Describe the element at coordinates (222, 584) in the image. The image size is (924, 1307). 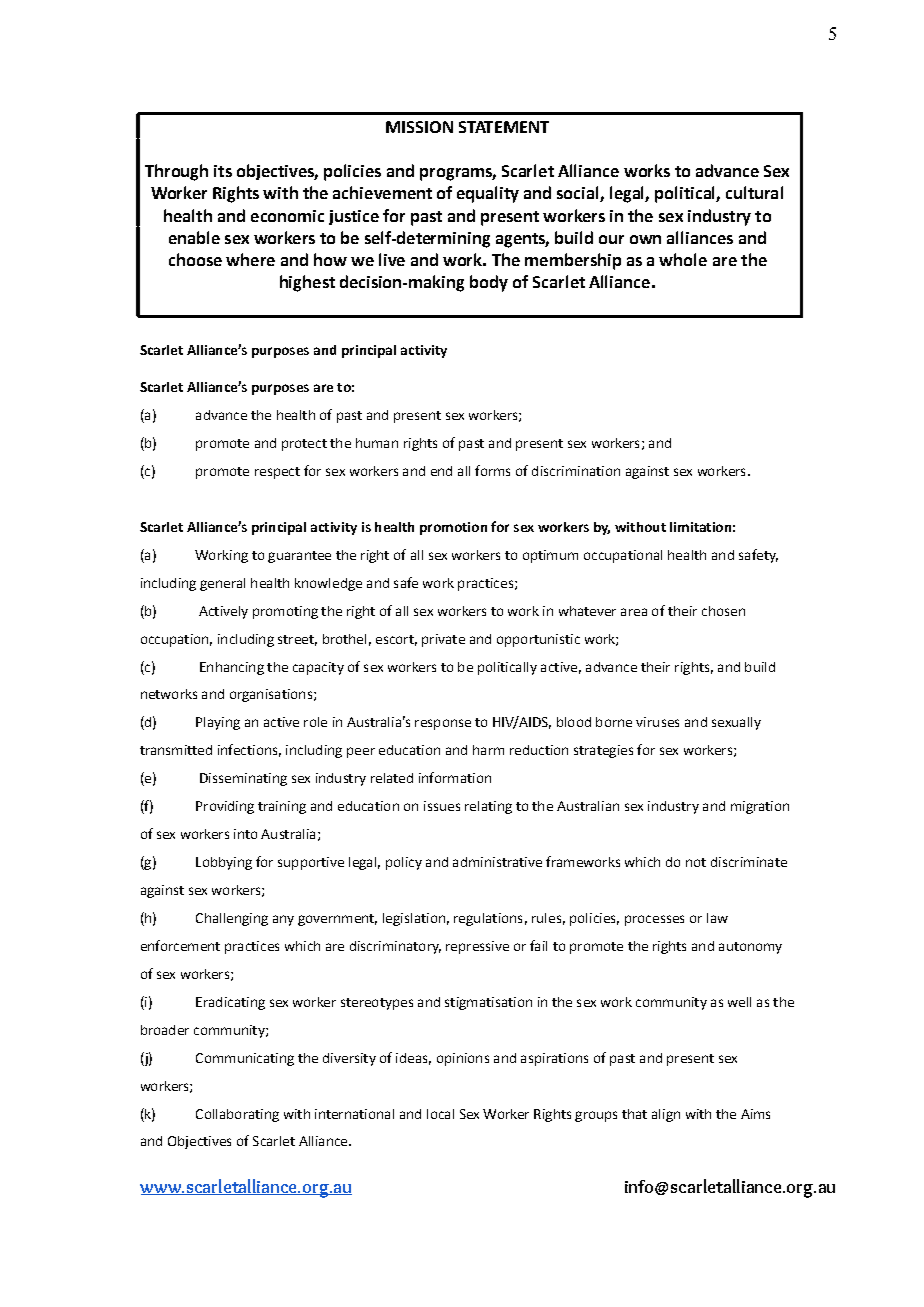
I see `general` at that location.
